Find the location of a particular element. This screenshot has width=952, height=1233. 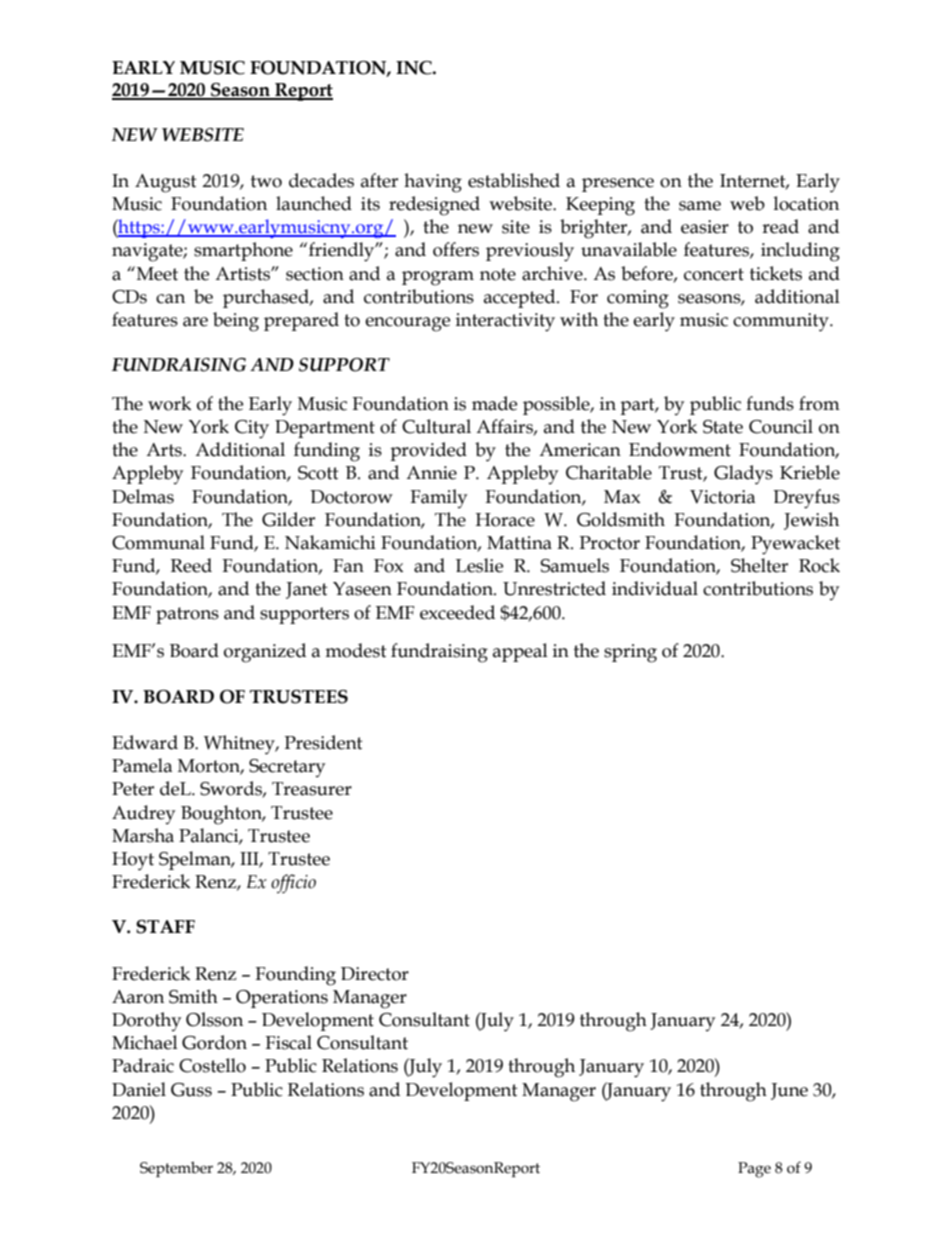

State is located at coordinates (723, 427).
